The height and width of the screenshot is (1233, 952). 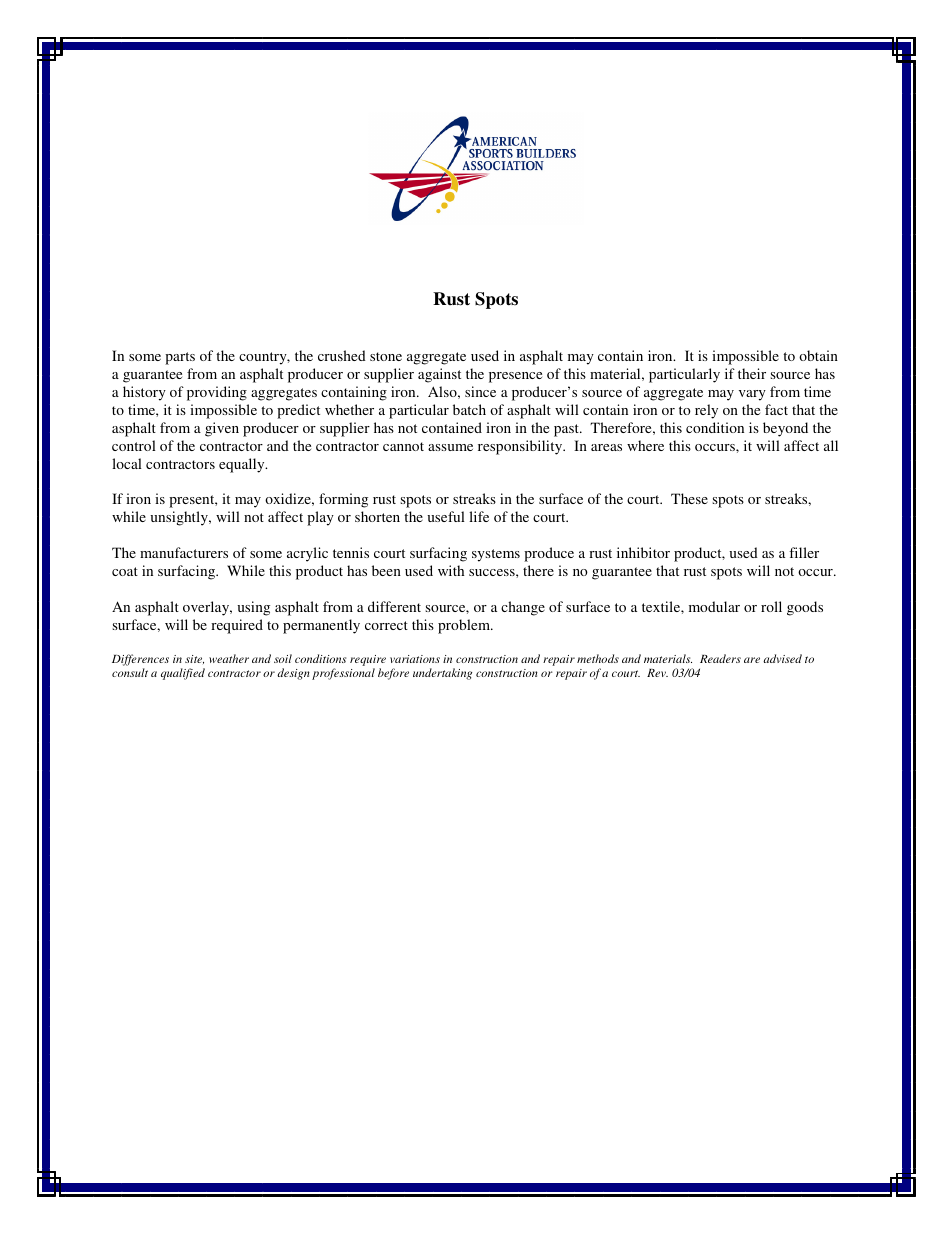 What do you see at coordinates (439, 375) in the screenshot?
I see `against` at bounding box center [439, 375].
